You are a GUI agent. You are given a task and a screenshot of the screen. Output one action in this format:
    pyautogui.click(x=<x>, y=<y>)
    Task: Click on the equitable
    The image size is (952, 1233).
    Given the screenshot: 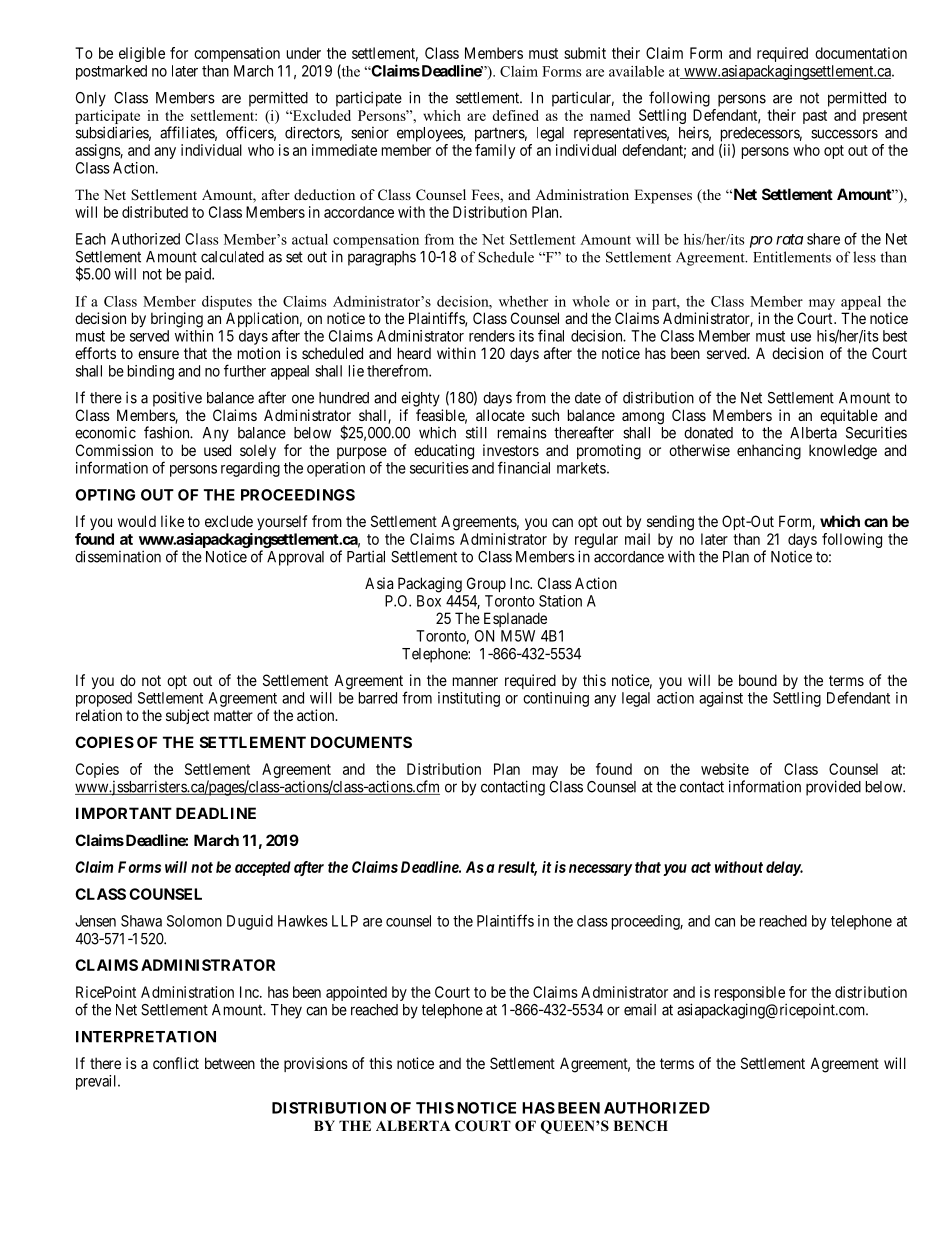 What is the action you would take?
    pyautogui.click(x=849, y=416)
